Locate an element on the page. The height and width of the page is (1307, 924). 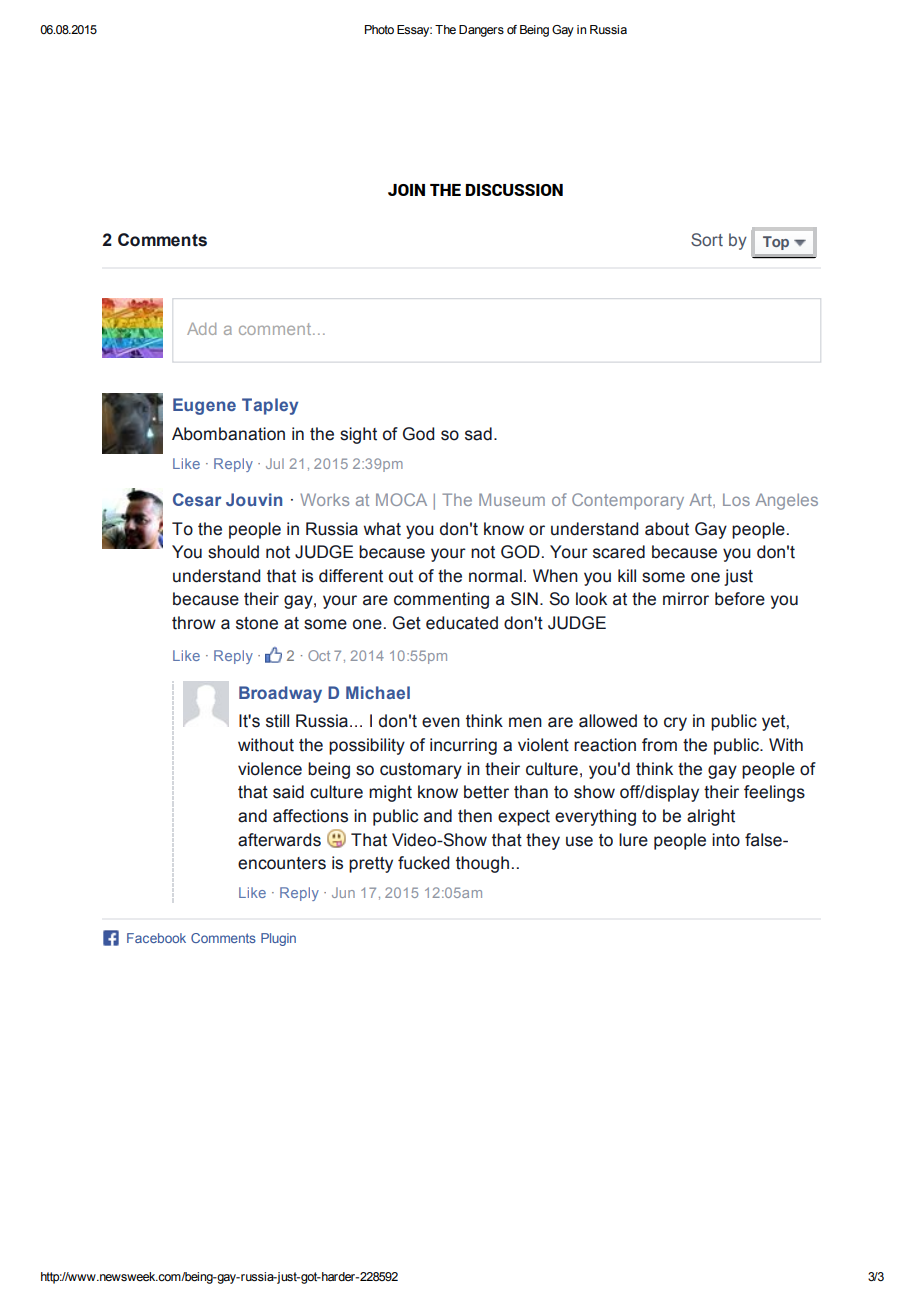
Dangers is located at coordinates (481, 31).
